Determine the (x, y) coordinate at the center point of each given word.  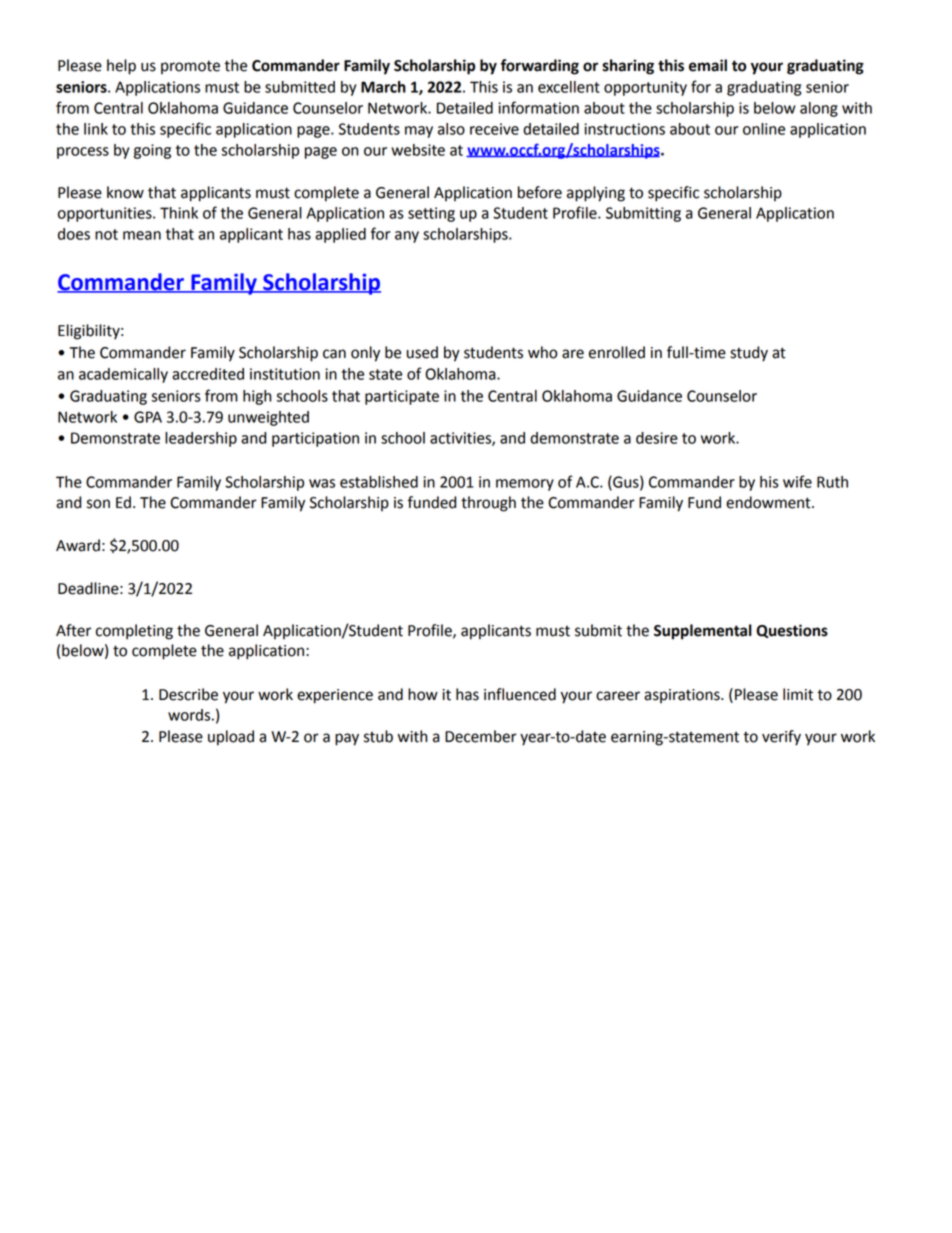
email (708, 65)
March (383, 87)
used (422, 352)
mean (142, 235)
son (98, 504)
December (481, 736)
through (488, 504)
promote (190, 67)
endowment (769, 502)
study (749, 354)
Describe (188, 694)
